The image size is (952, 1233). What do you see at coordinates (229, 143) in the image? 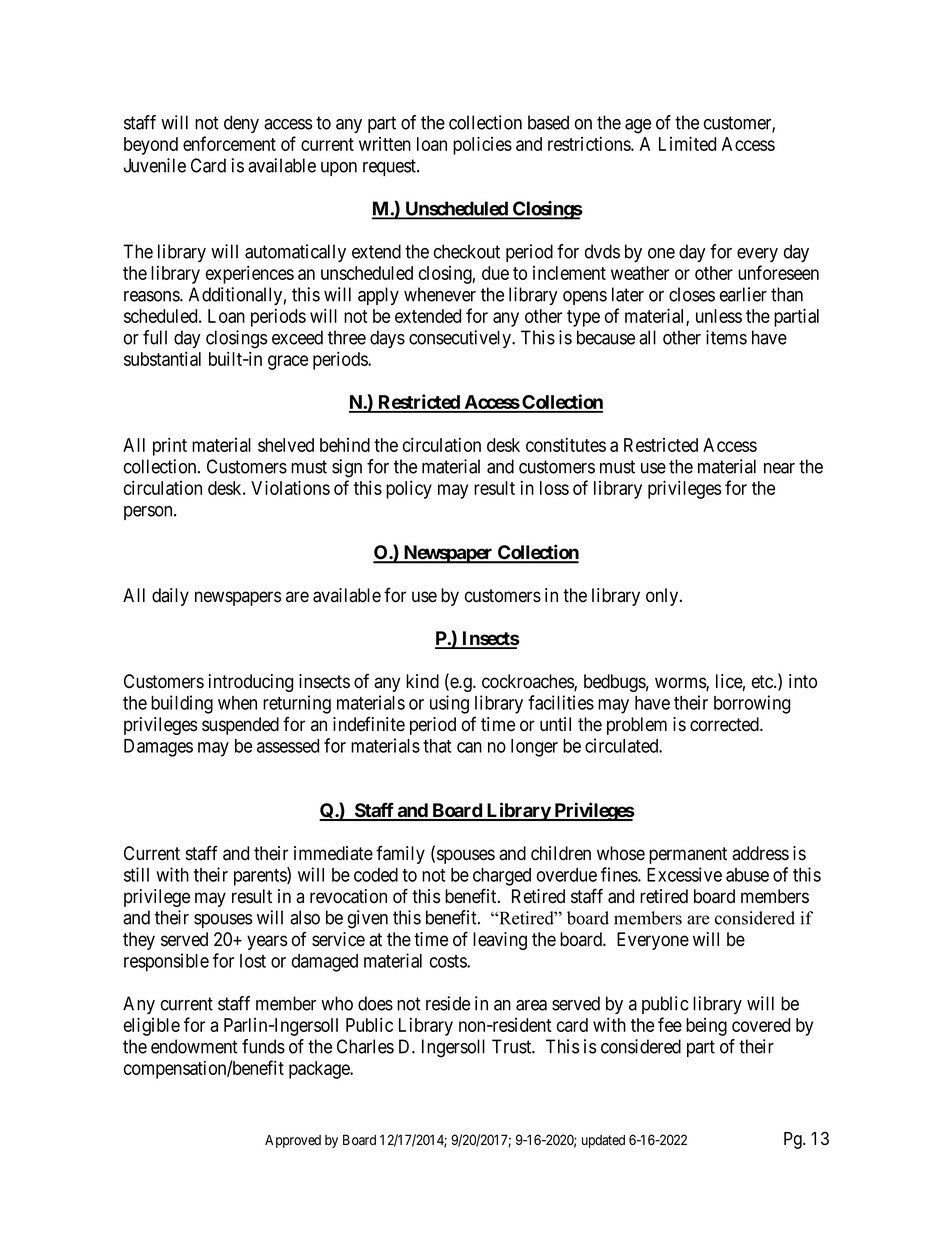
I see `enforcement` at bounding box center [229, 143].
